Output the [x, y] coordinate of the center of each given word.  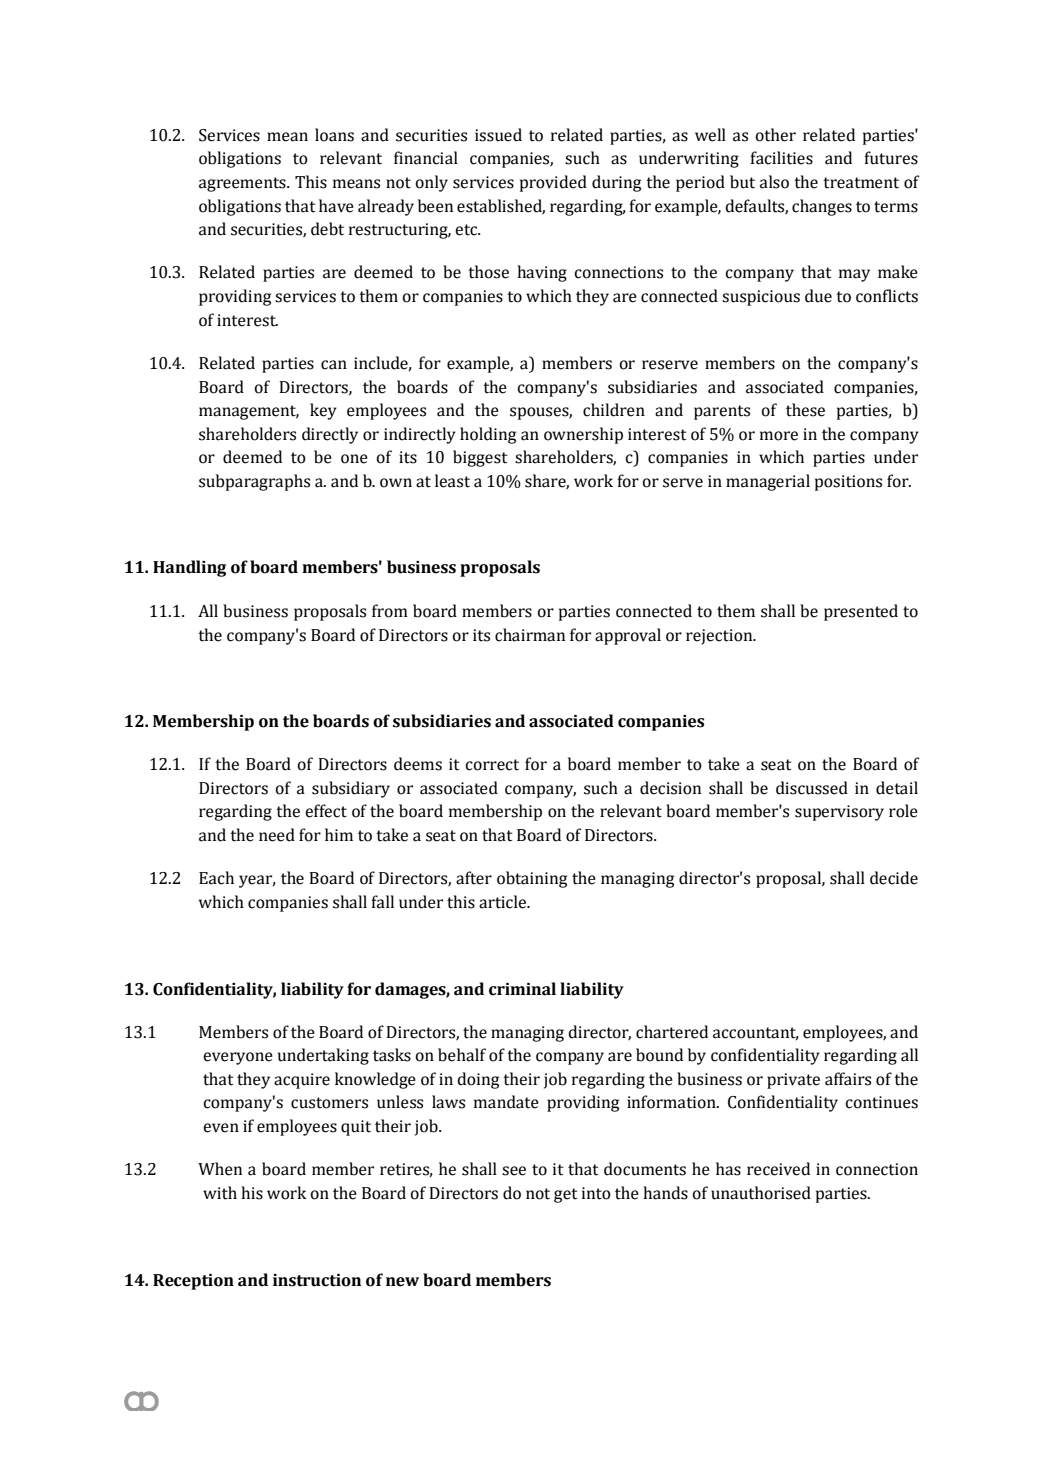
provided [553, 183]
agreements [243, 184]
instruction [317, 1280]
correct [492, 765]
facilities [781, 158]
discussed [812, 788]
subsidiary [351, 789]
